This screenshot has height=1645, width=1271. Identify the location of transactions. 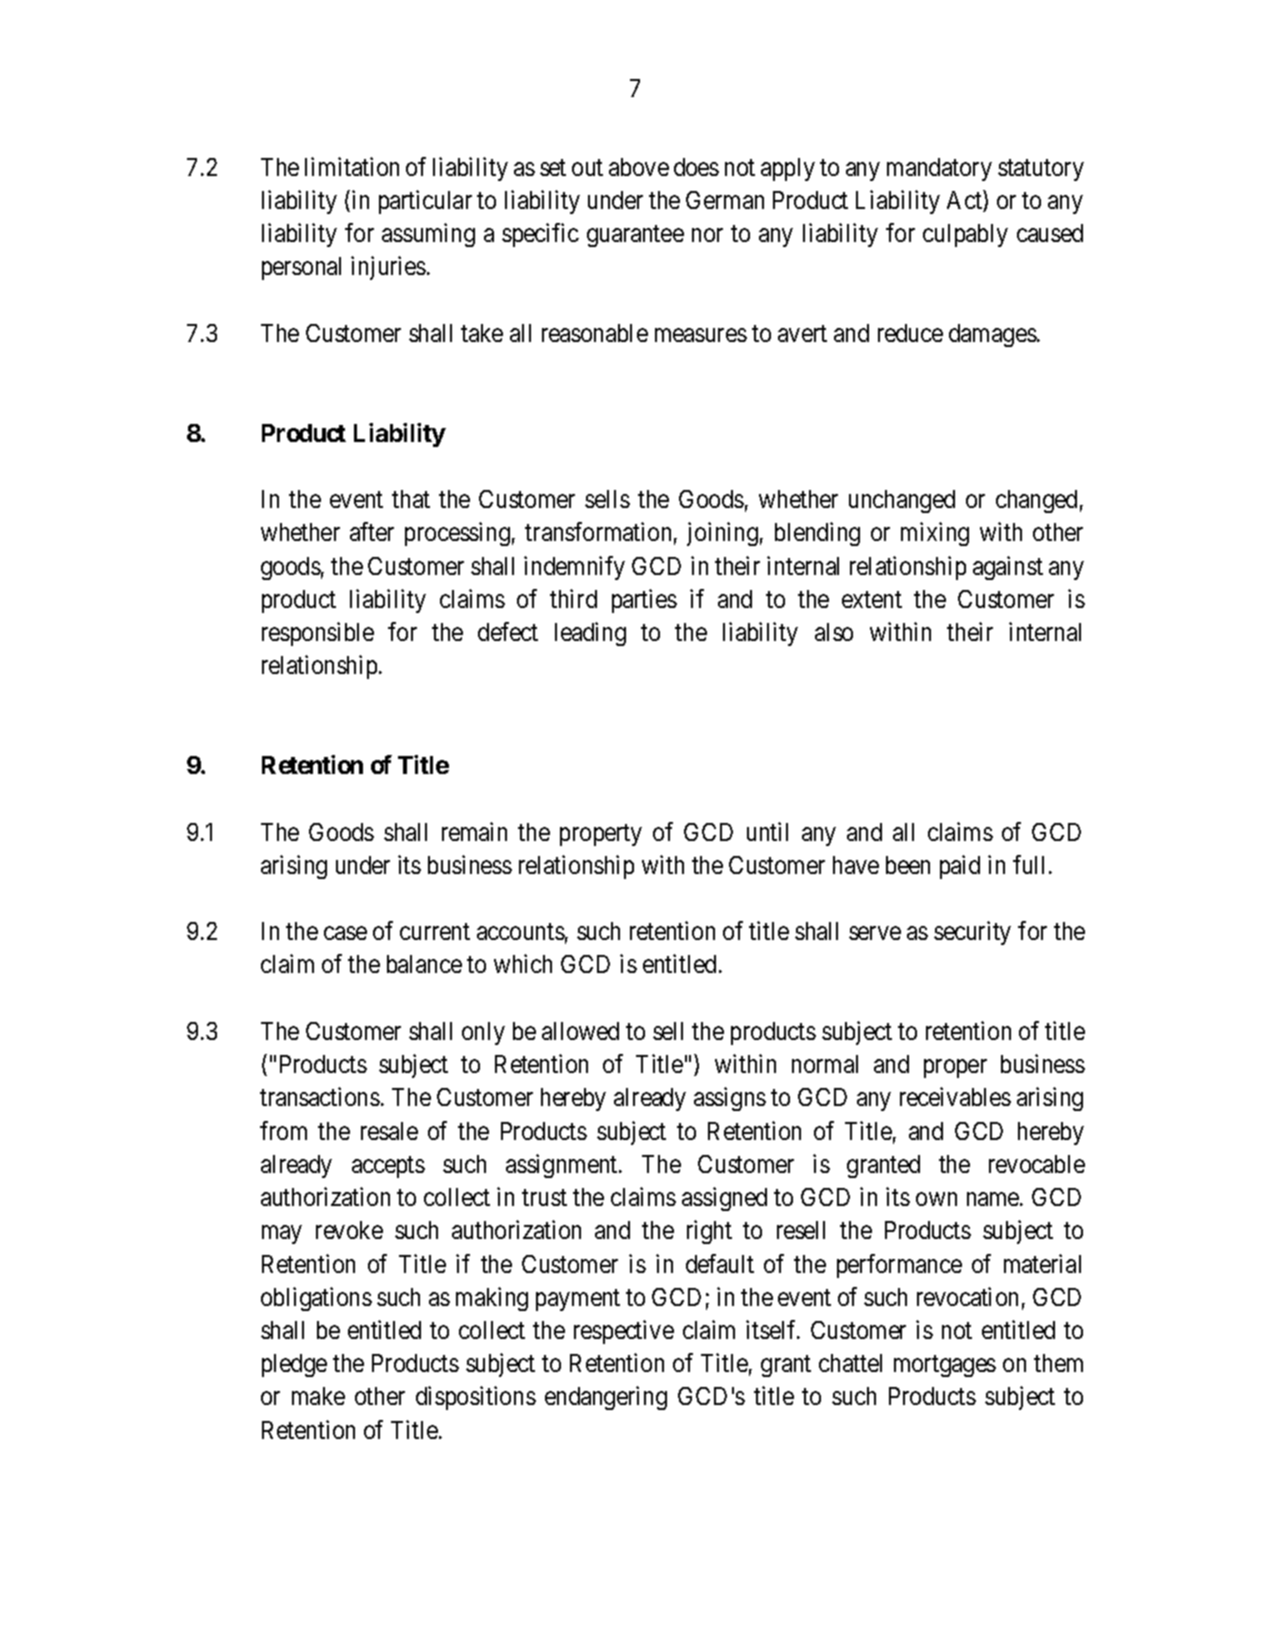
(320, 1096).
